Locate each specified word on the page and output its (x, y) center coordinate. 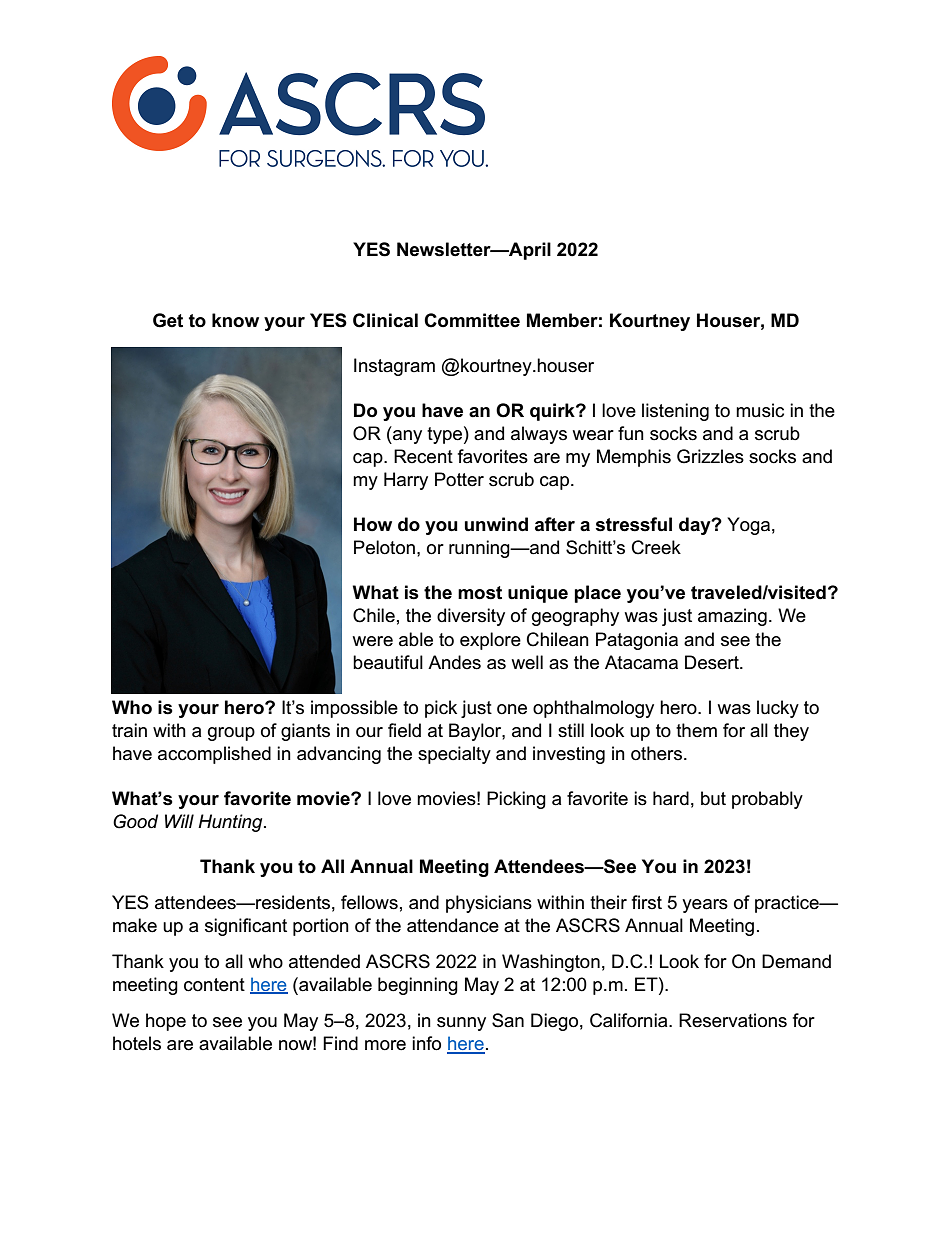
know (235, 320)
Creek (656, 547)
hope (166, 1022)
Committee (472, 320)
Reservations (733, 1020)
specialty (454, 755)
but (713, 798)
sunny (461, 1024)
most (480, 593)
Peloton (384, 547)
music (760, 410)
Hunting (231, 823)
